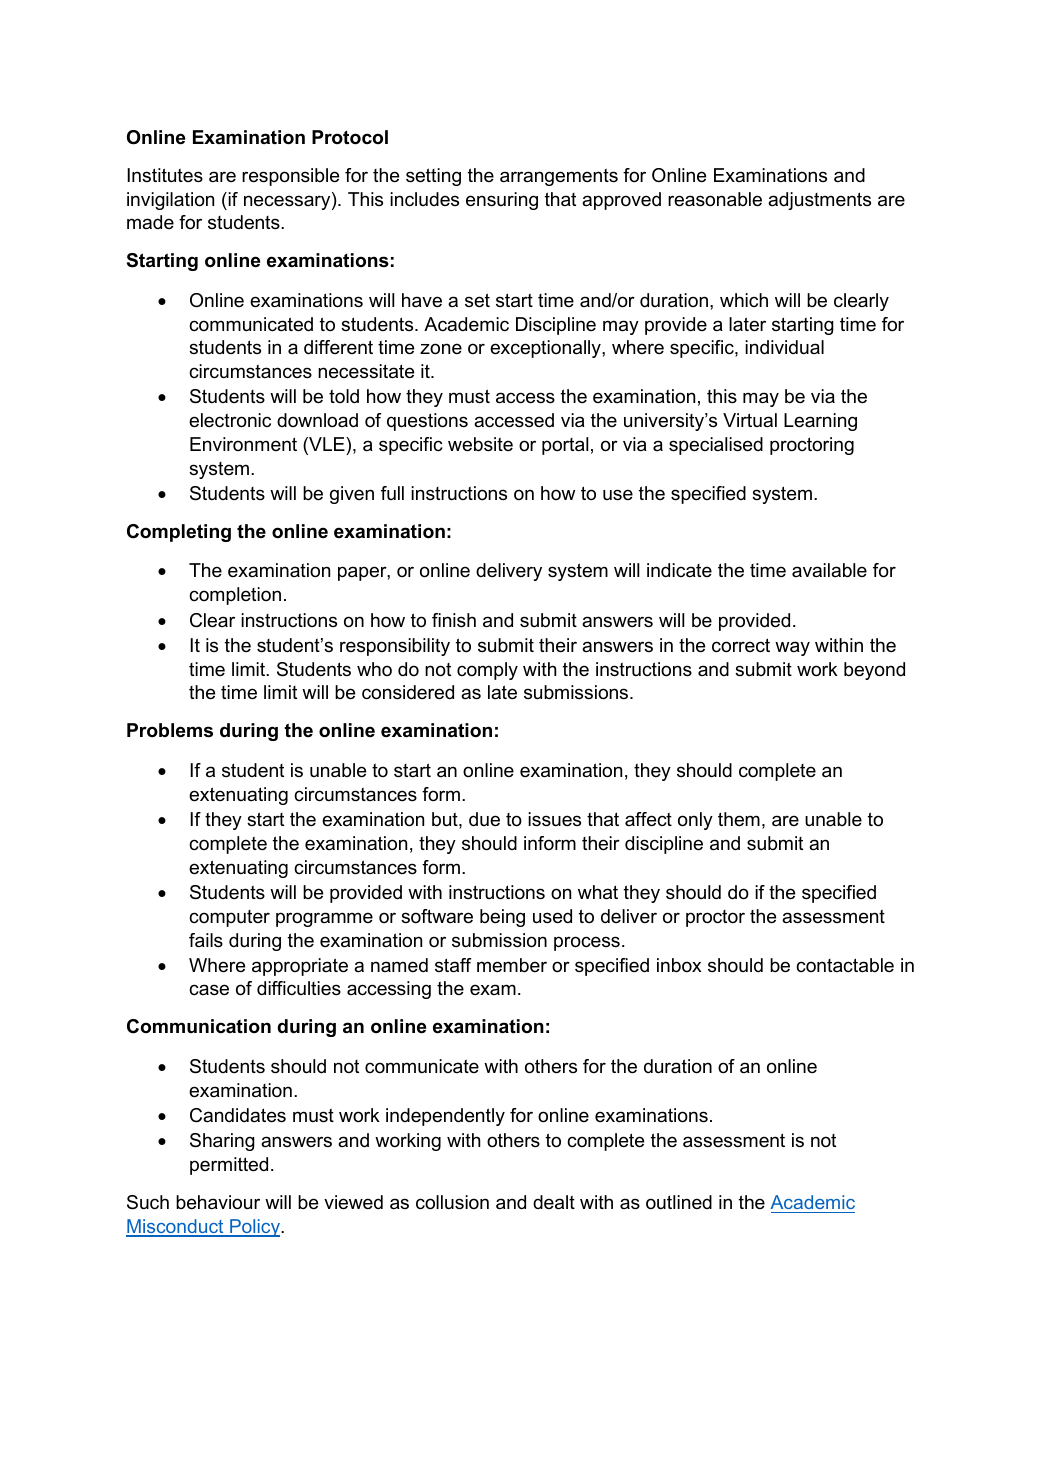 The width and height of the image is (1042, 1474). Describe the element at coordinates (218, 1202) in the image. I see `behaviour` at that location.
